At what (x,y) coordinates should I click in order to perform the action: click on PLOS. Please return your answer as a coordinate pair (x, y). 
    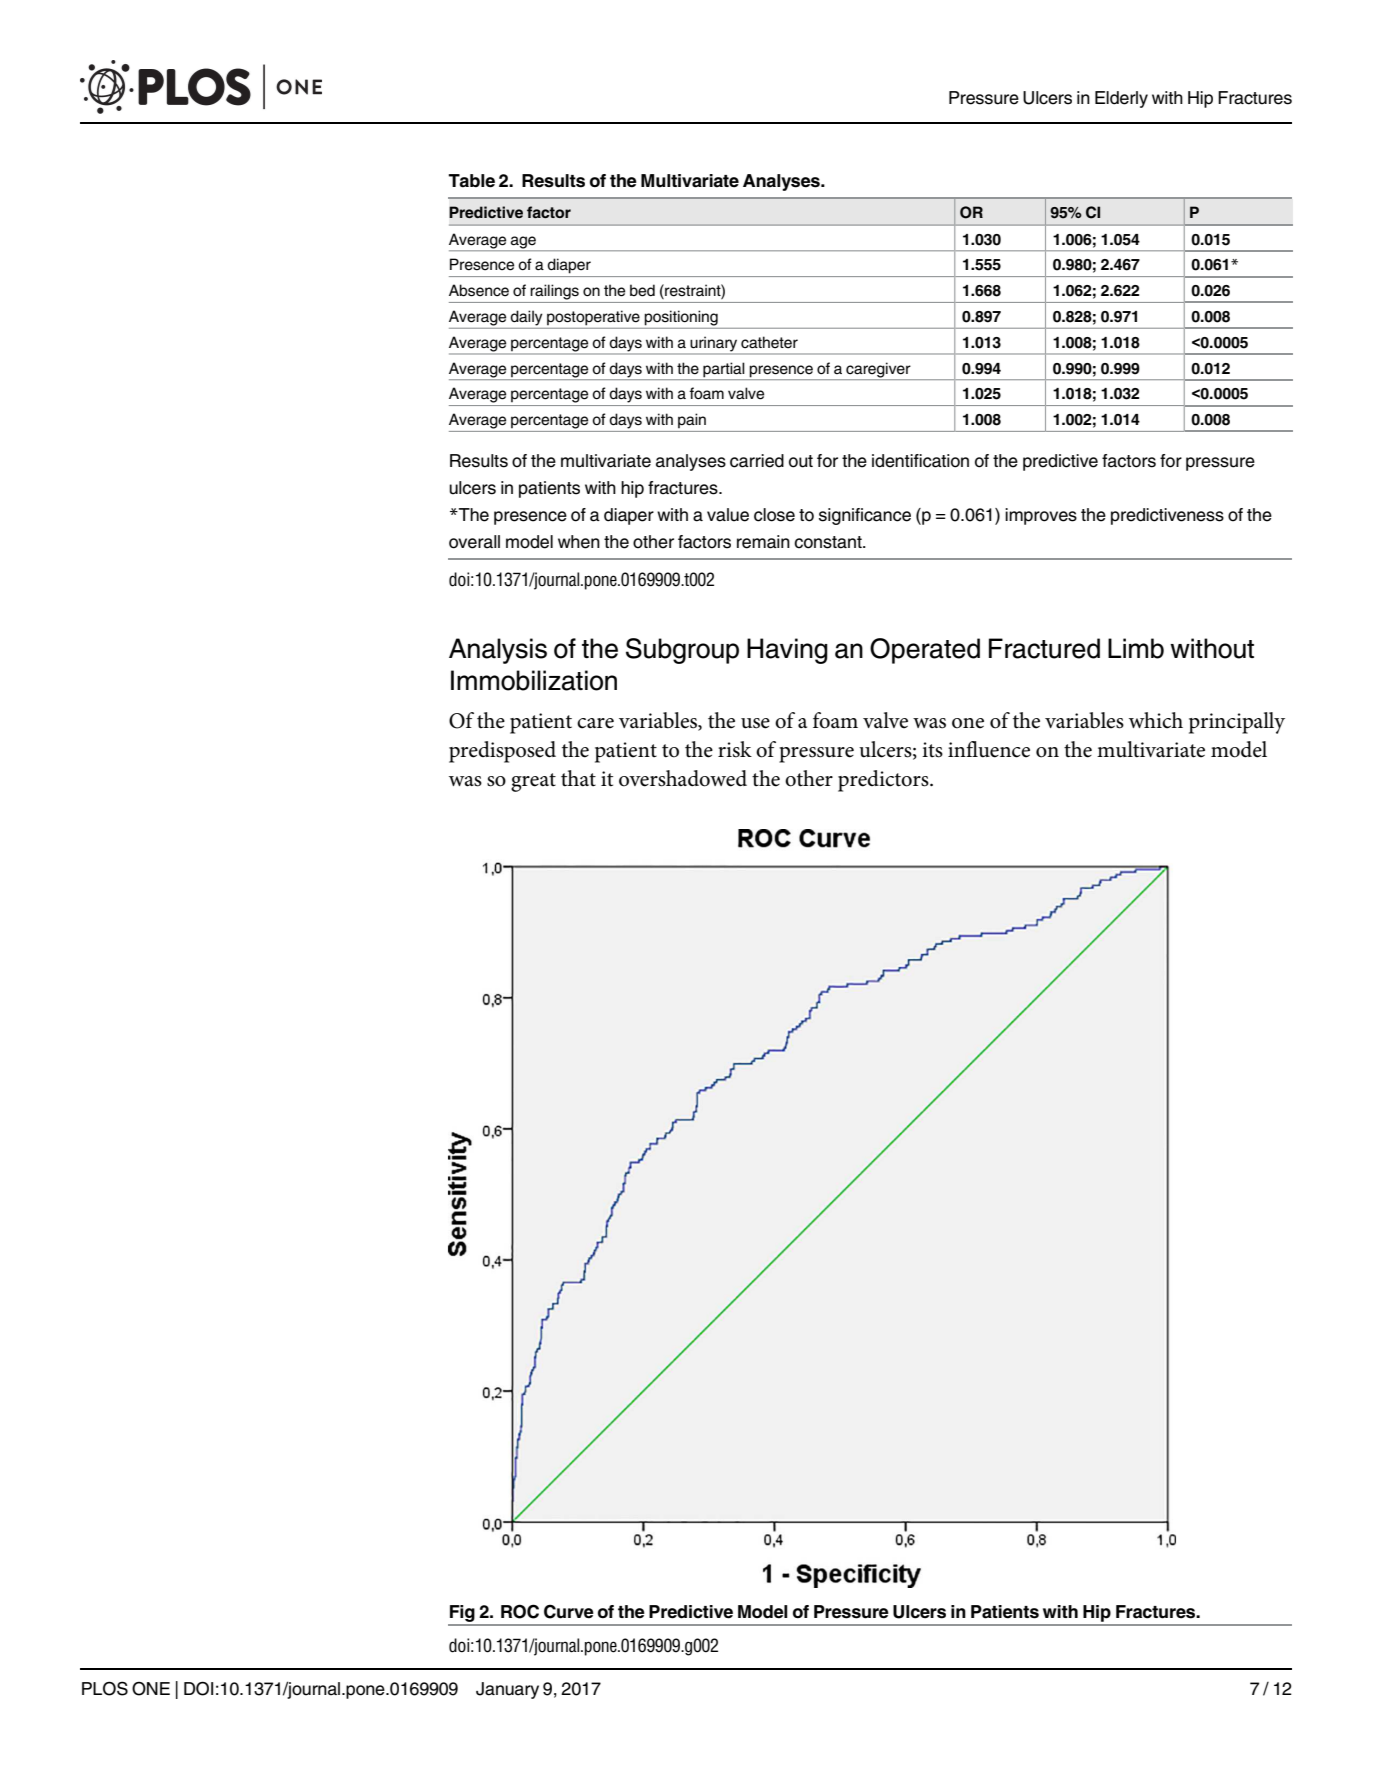
    Looking at the image, I should click on (105, 1688).
